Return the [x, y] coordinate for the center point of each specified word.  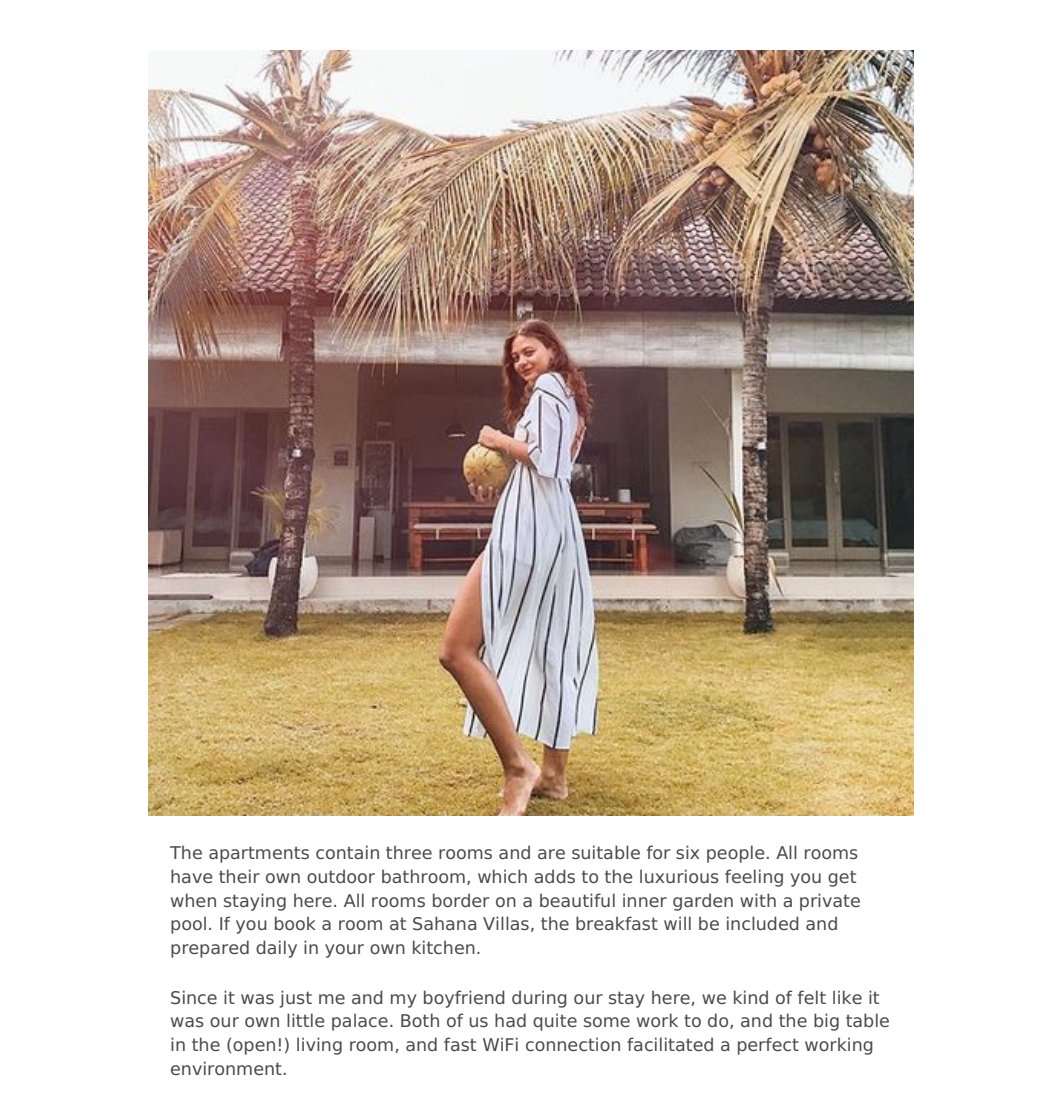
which [502, 876]
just [296, 999]
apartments [259, 854]
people [735, 854]
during [539, 999]
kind [751, 997]
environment [226, 1068]
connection [573, 1044]
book [295, 923]
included [763, 923]
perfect [768, 1046]
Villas [506, 923]
